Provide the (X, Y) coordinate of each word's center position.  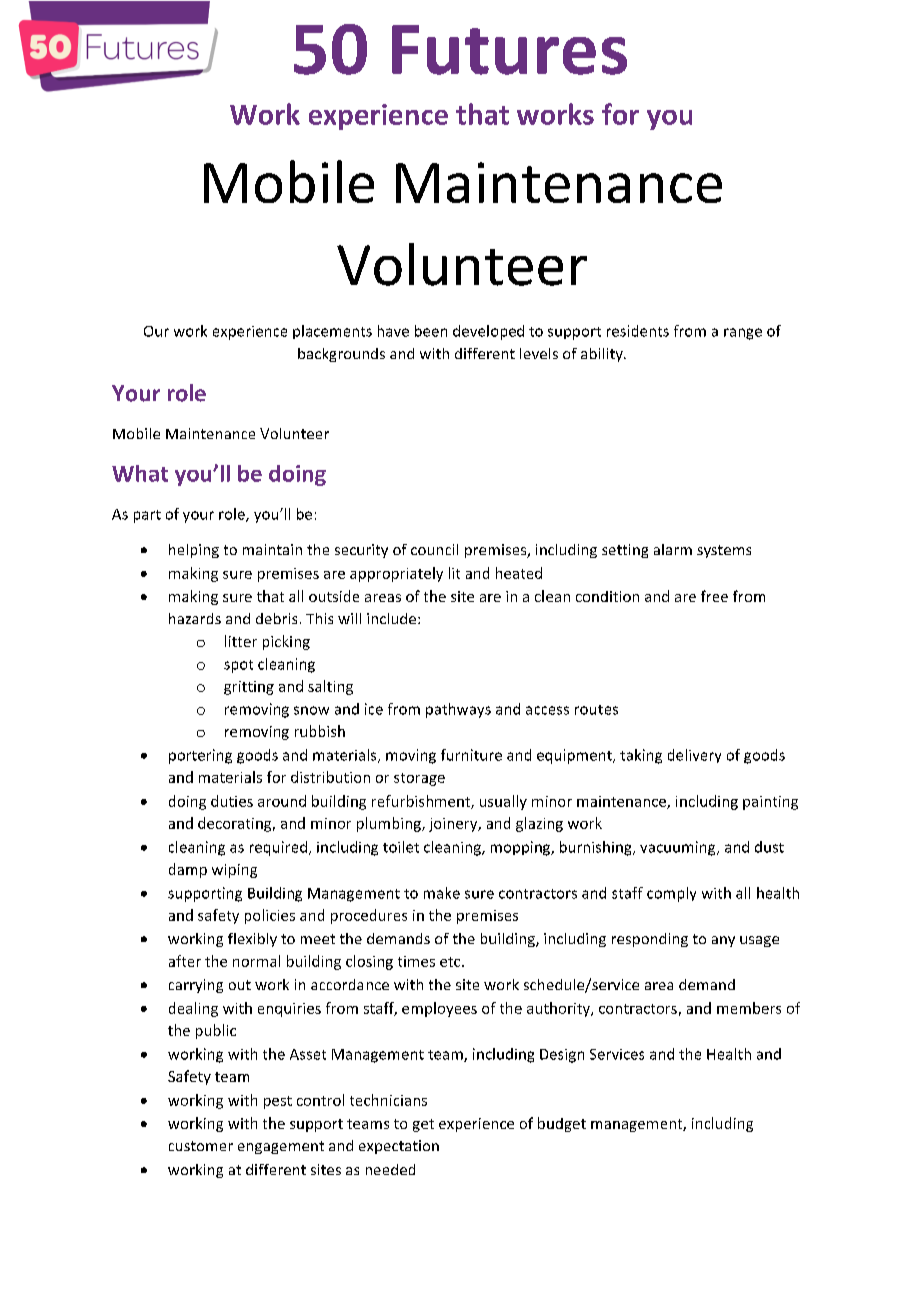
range (743, 334)
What (140, 473)
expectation (399, 1147)
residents (638, 331)
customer (201, 1146)
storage (419, 779)
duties (232, 801)
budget (562, 1124)
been (431, 331)
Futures (509, 50)
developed (488, 332)
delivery (694, 756)
